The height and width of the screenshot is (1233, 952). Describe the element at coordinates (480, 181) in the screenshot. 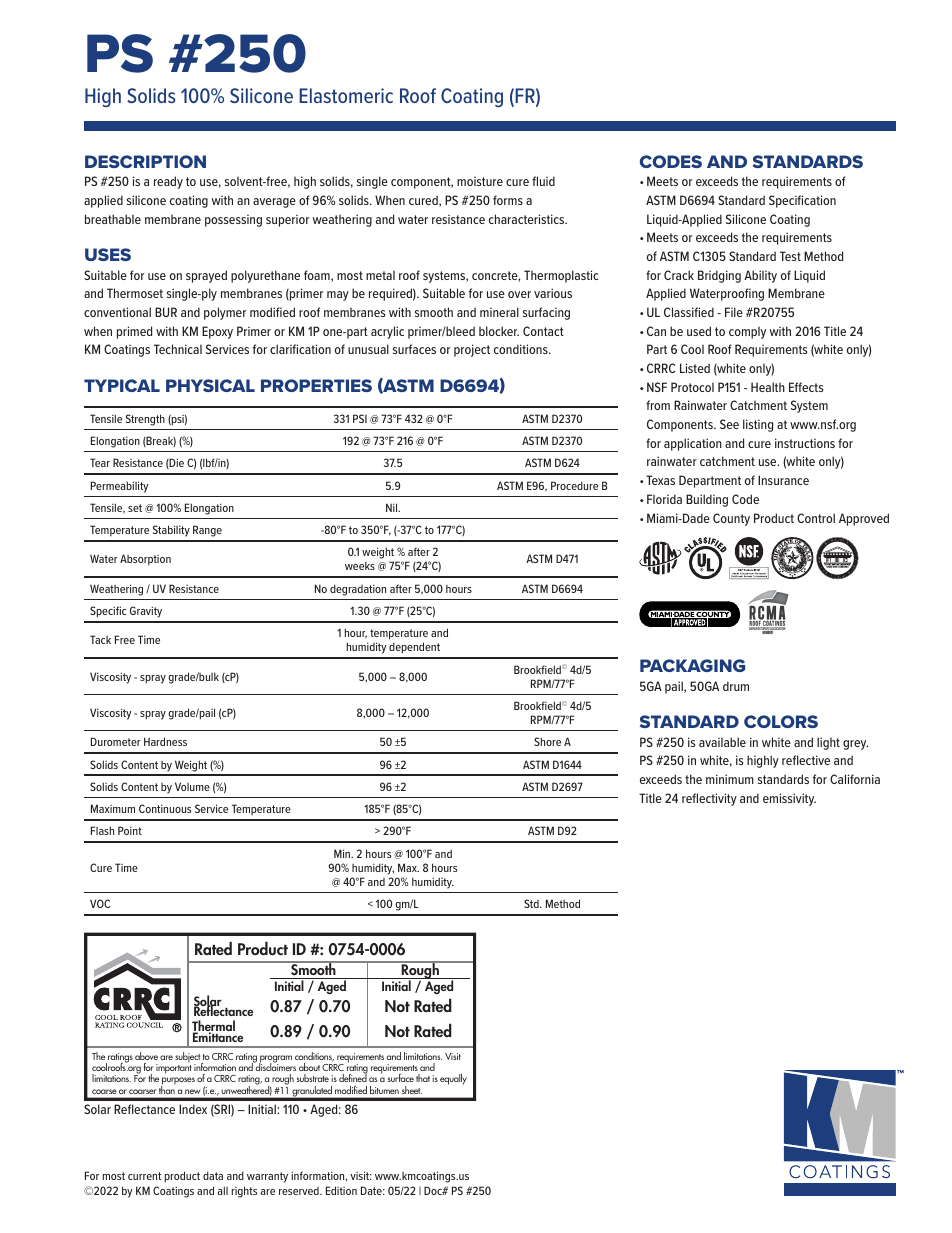

I see `moisture` at that location.
